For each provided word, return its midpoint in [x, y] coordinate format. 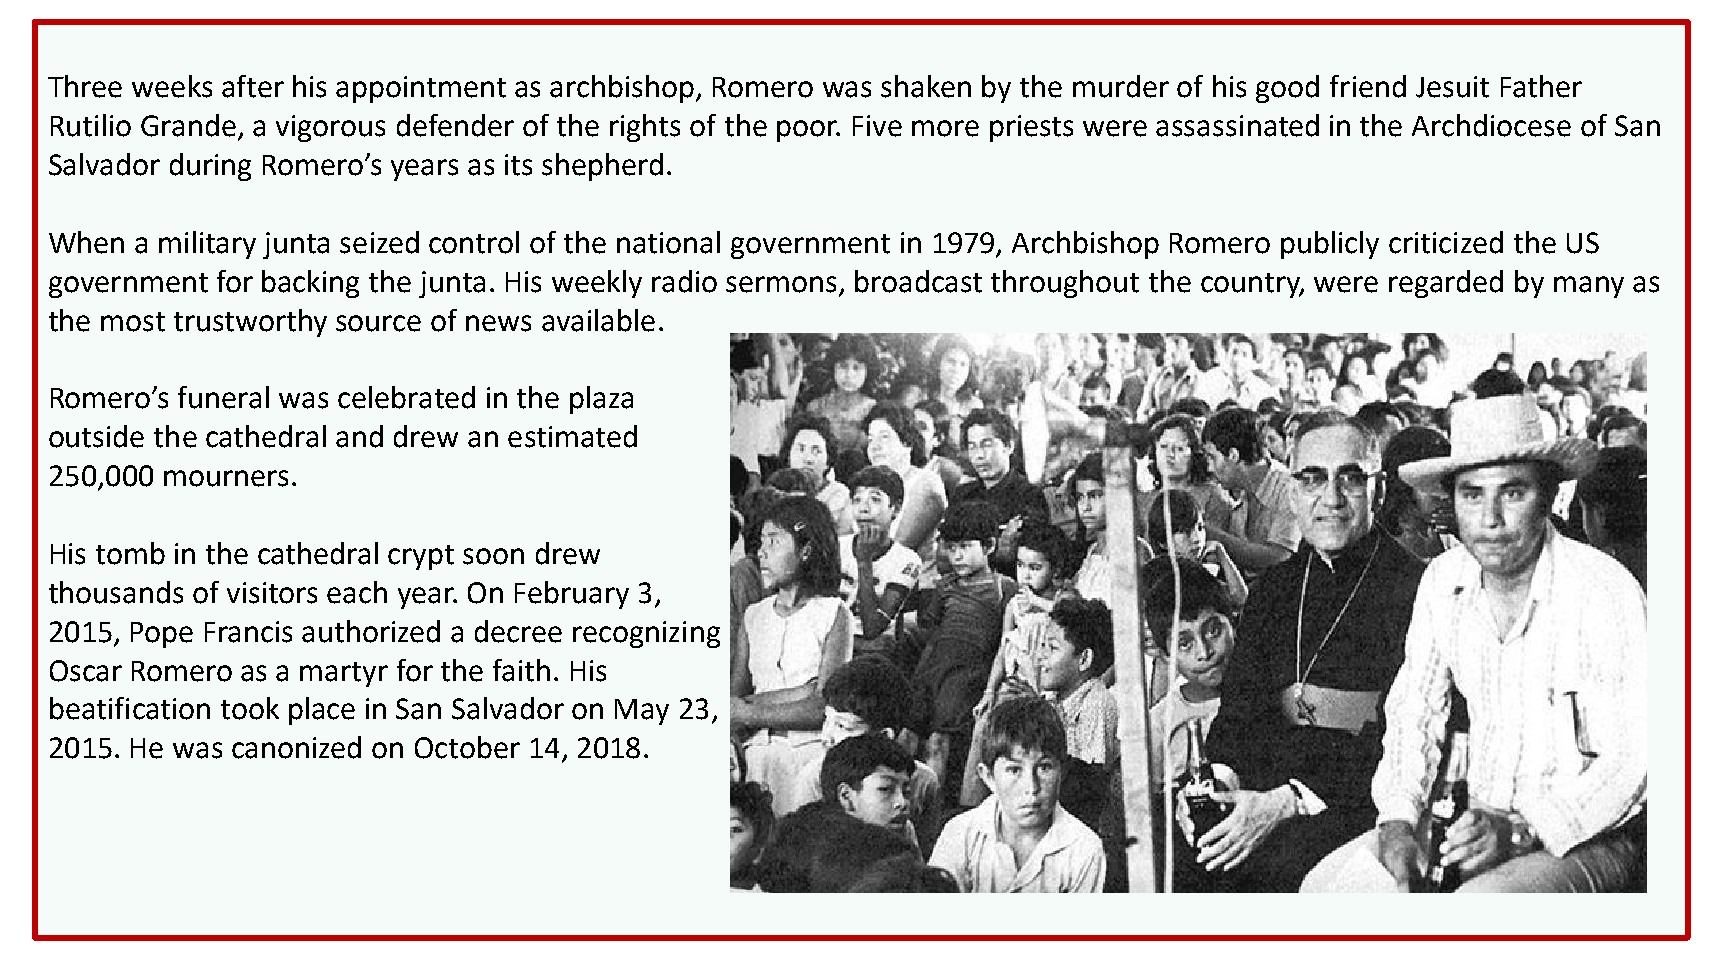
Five [877, 126]
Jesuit [1452, 87]
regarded [1446, 284]
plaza [601, 400]
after [253, 86]
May [642, 712]
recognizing [646, 634]
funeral [223, 397]
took [250, 708]
